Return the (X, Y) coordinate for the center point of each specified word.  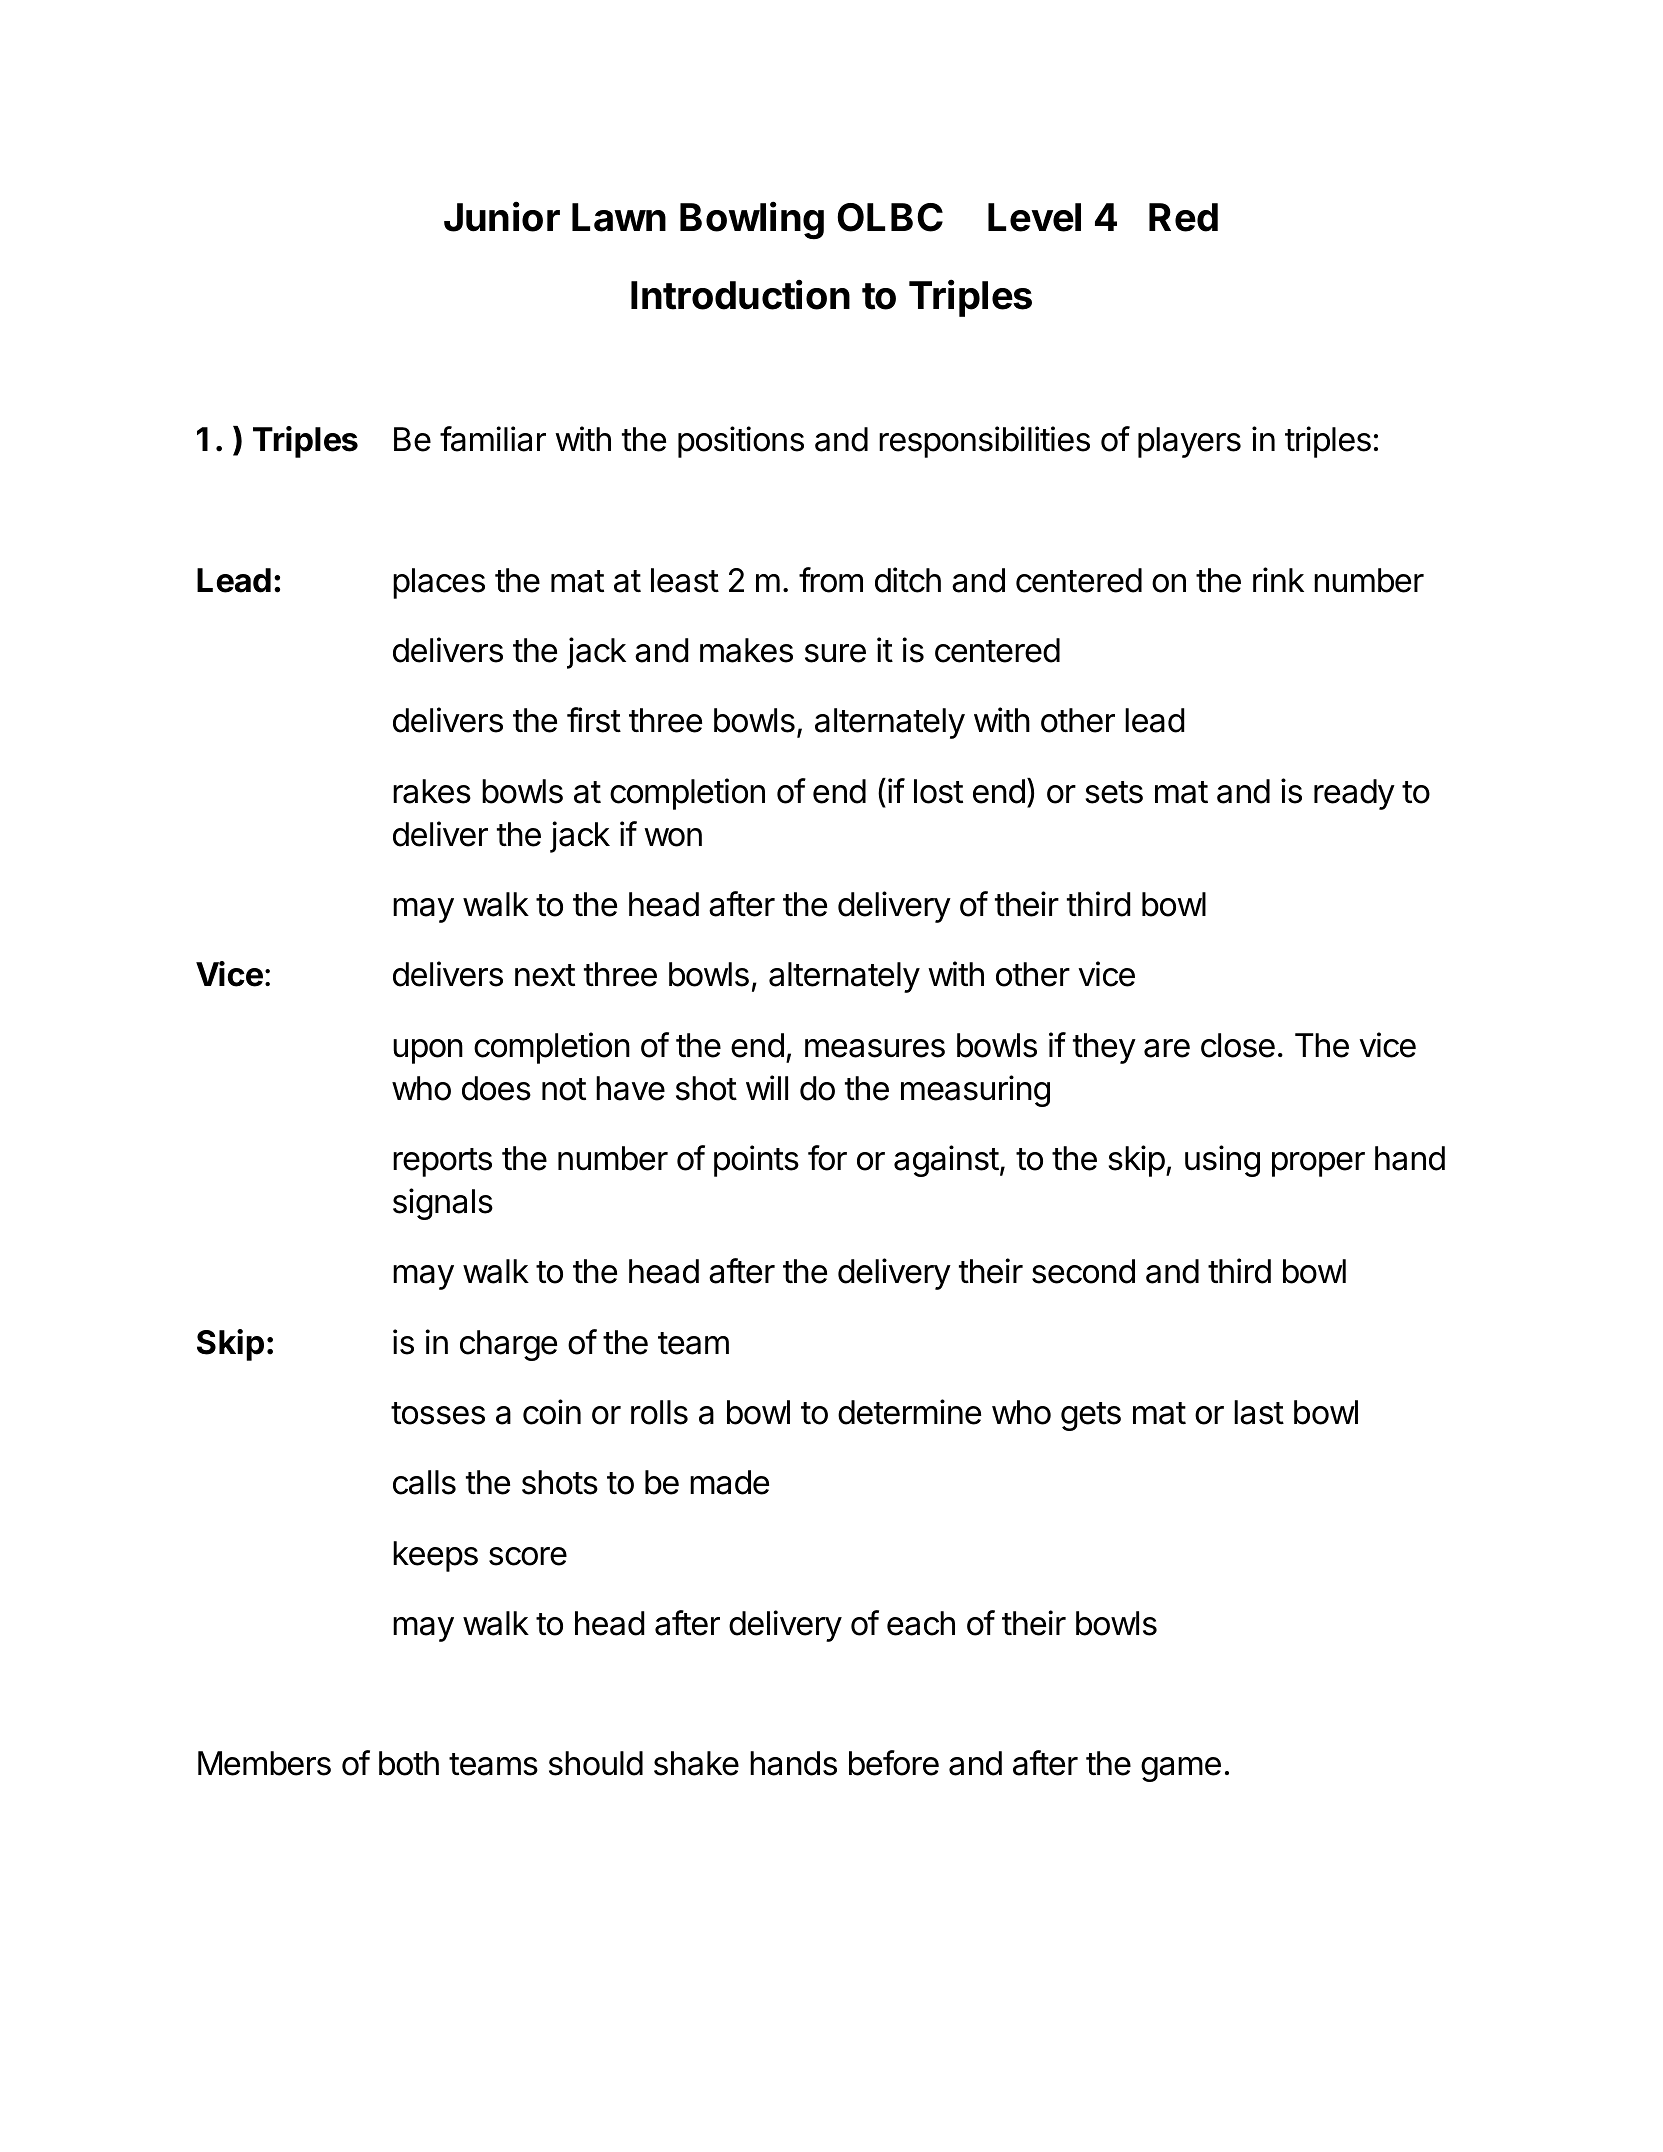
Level (1034, 217)
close (1238, 1045)
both (409, 1763)
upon (428, 1051)
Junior (502, 216)
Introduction (740, 294)
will (767, 1087)
